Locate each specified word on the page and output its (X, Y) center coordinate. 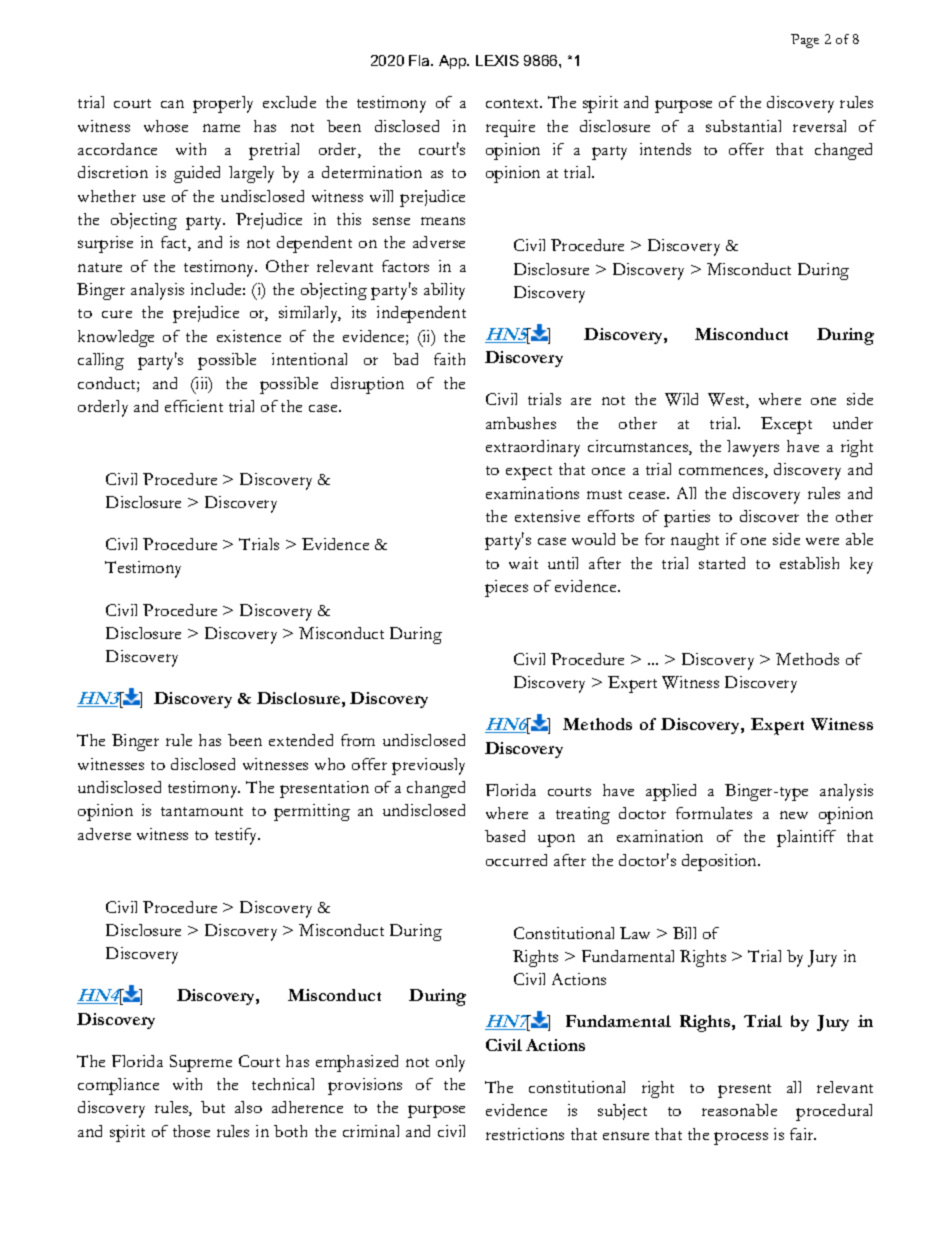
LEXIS (497, 60)
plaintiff (806, 838)
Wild (681, 399)
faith (449, 359)
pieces (506, 588)
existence (249, 336)
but (213, 1107)
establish (809, 563)
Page (805, 41)
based (505, 836)
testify (237, 836)
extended (301, 740)
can (172, 104)
